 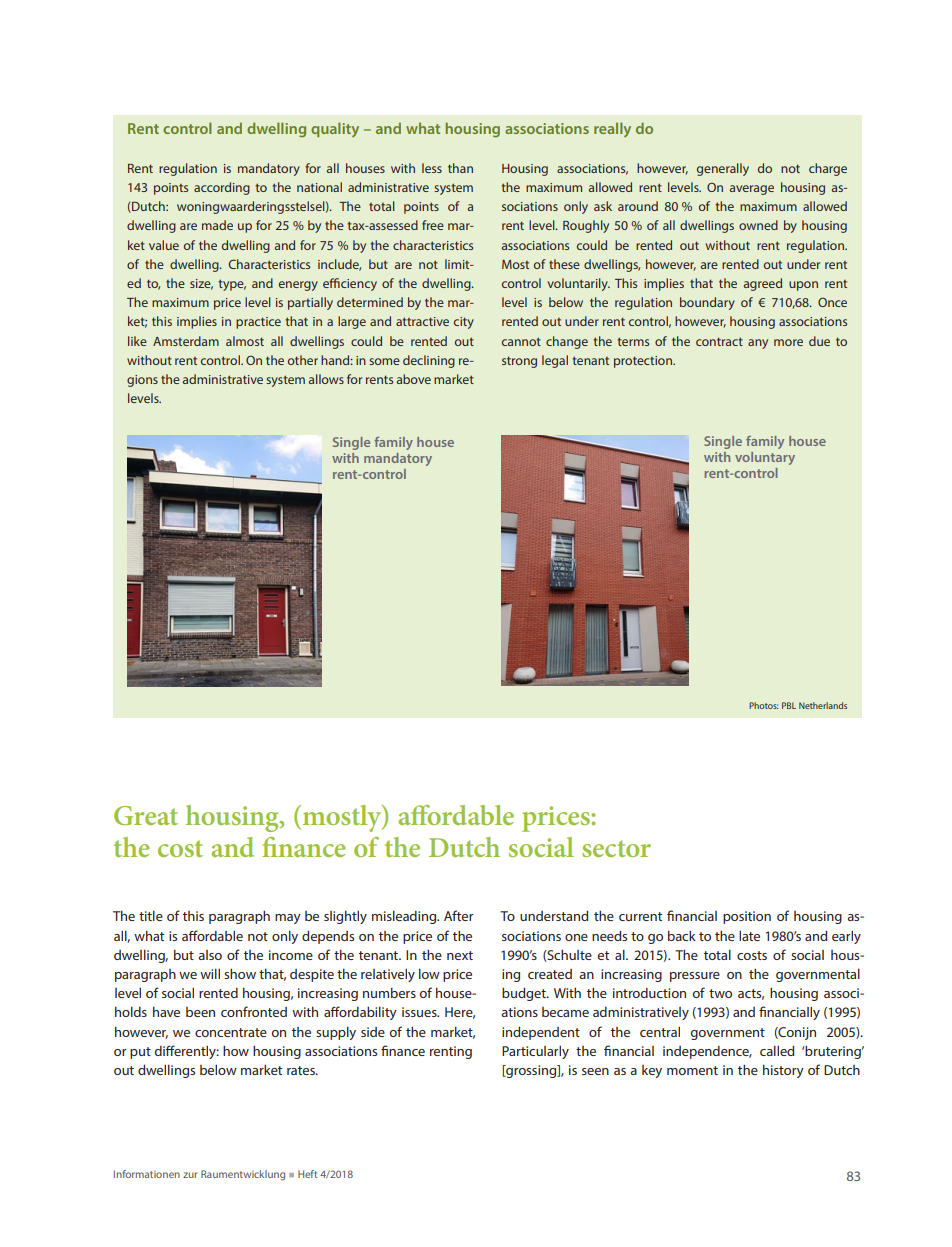 I want to click on history, so click(x=783, y=1071).
